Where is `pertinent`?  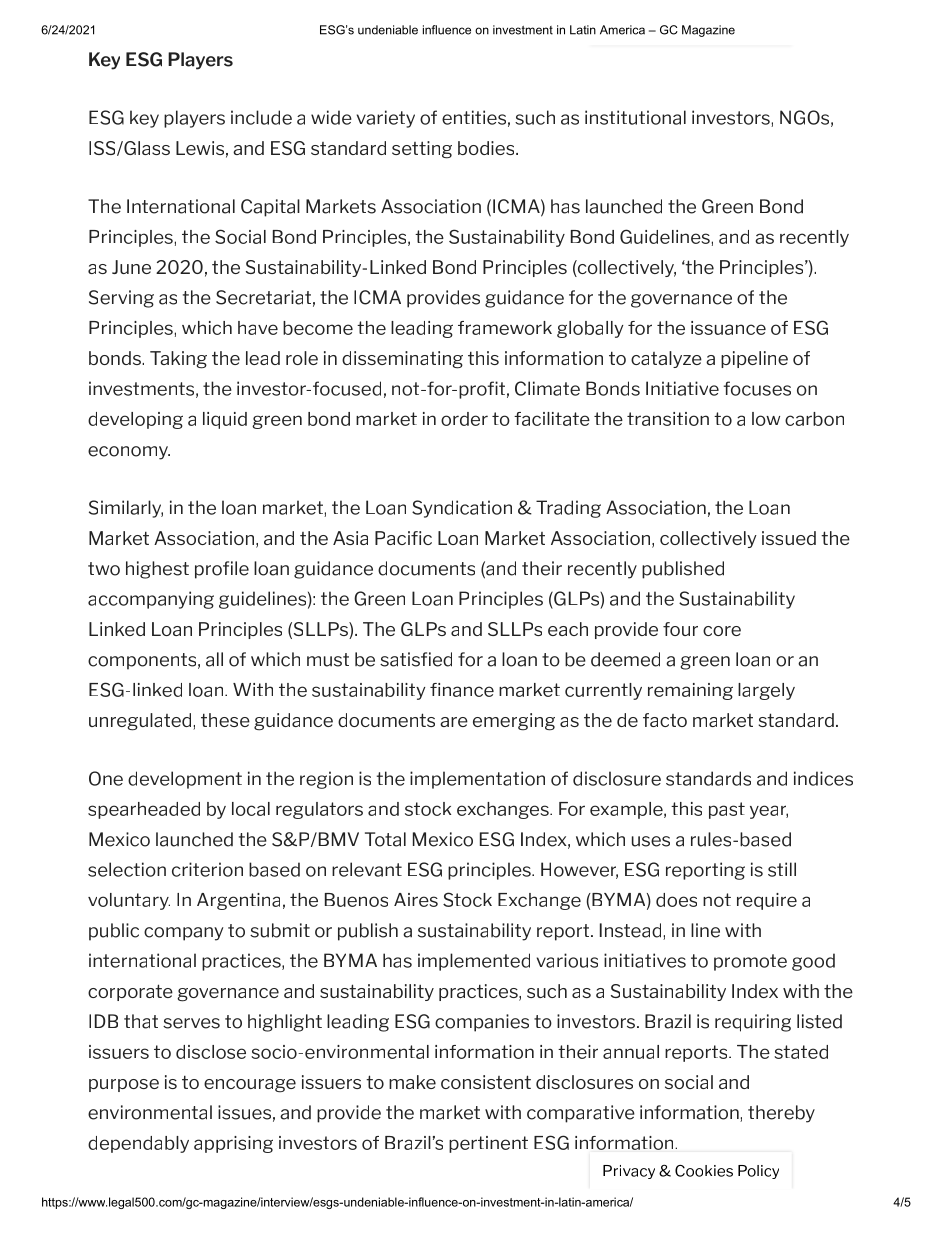
pertinent is located at coordinates (488, 1144).
